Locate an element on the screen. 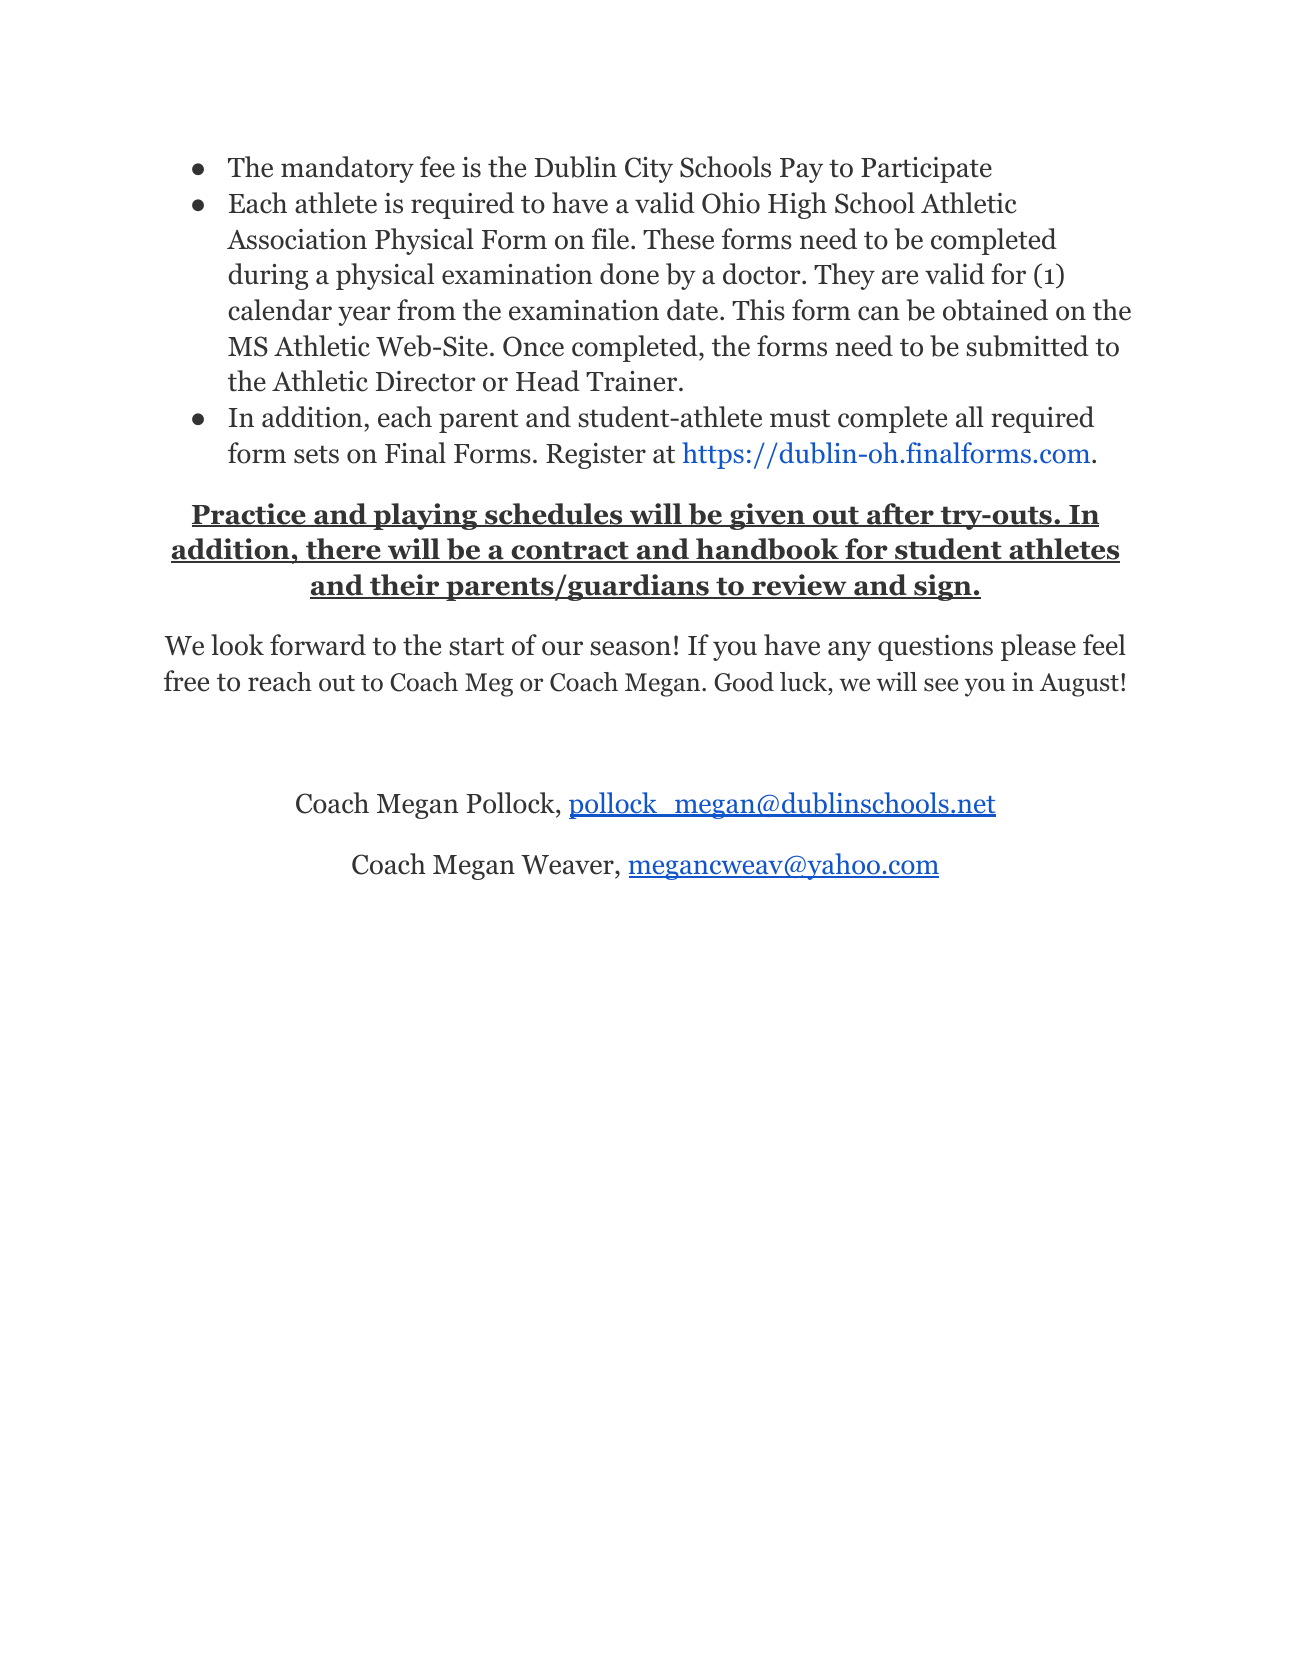 This screenshot has height=1671, width=1291. see is located at coordinates (941, 685).
